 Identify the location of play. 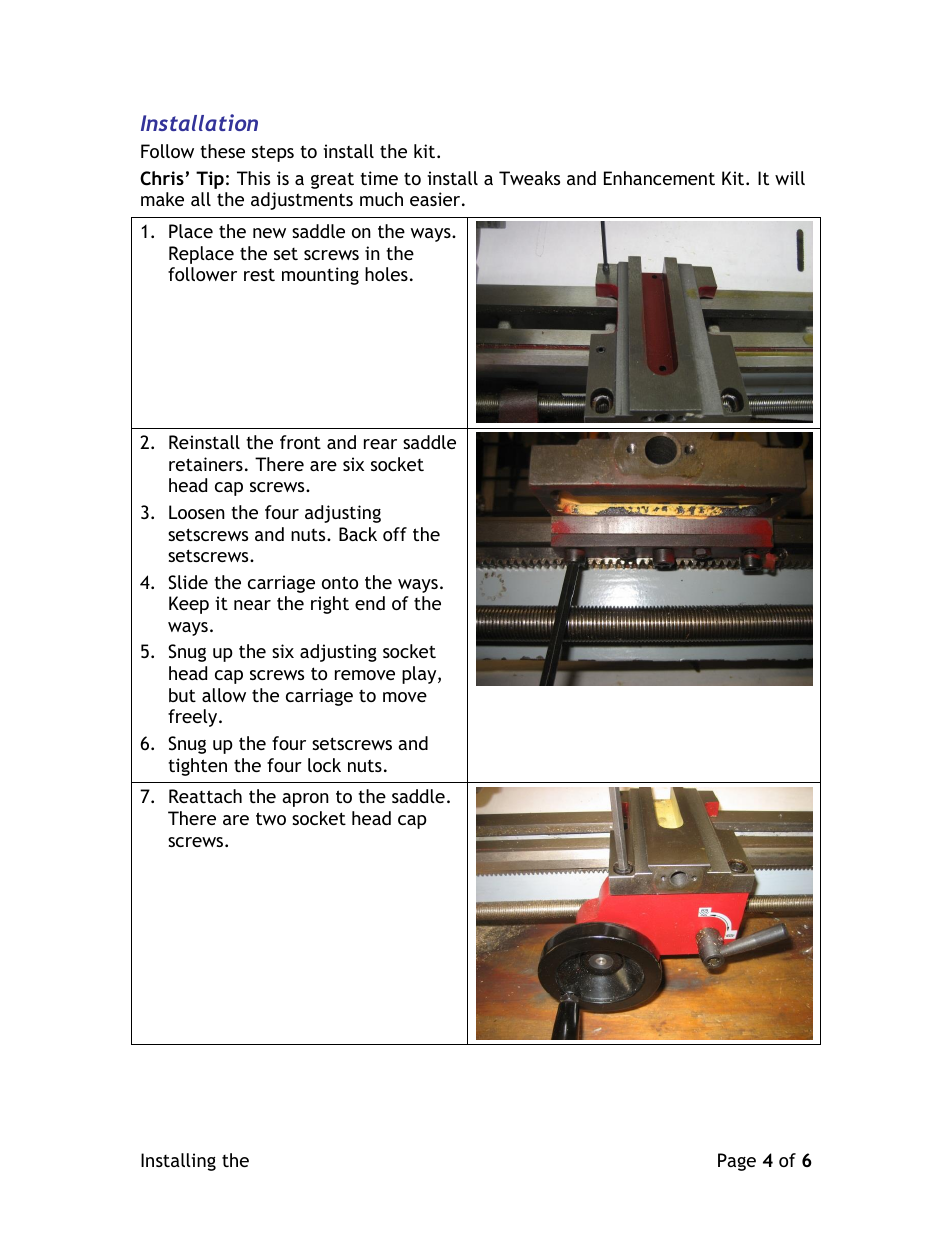
(420, 675).
